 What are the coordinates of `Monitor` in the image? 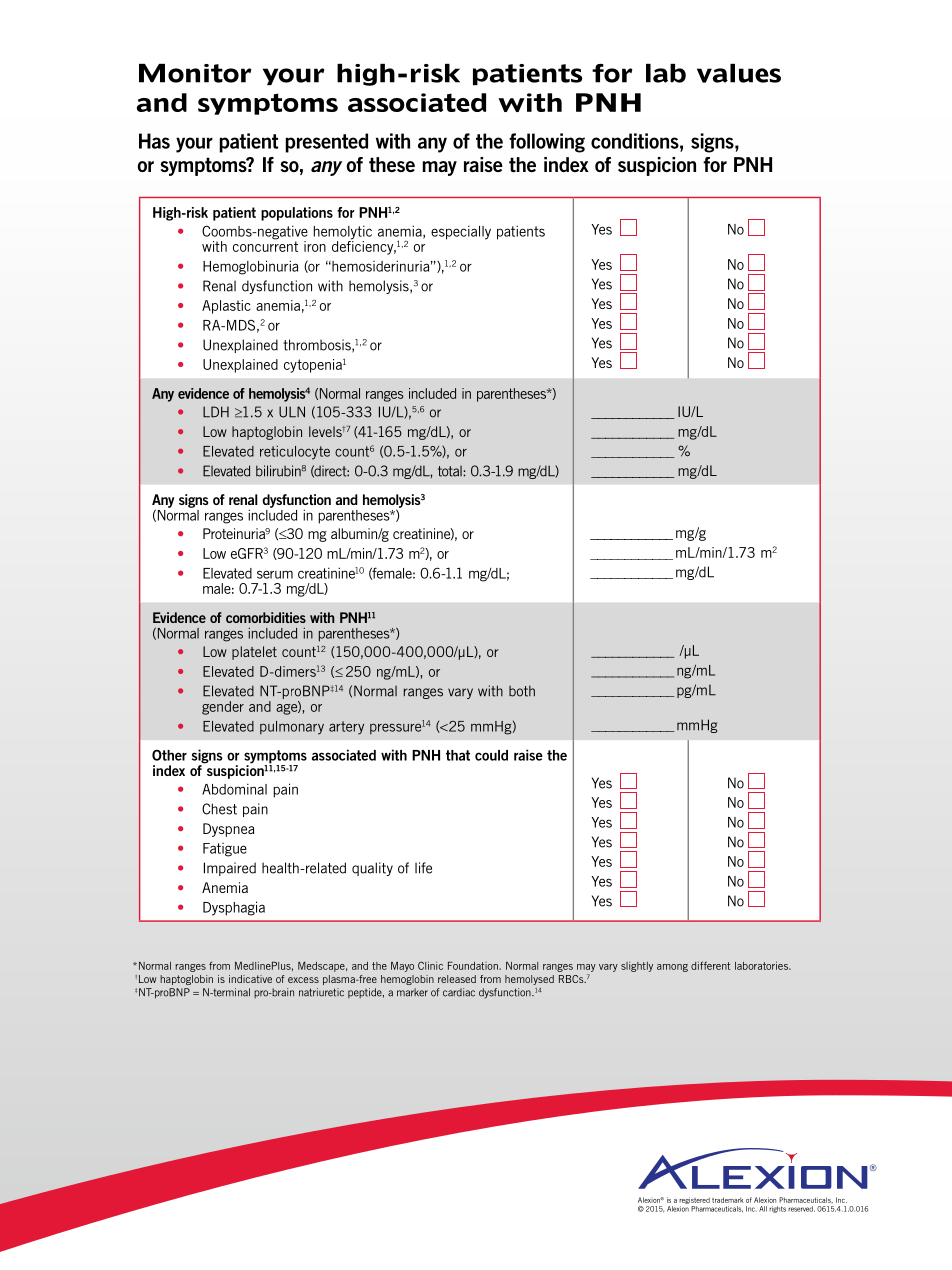 It's located at (195, 73).
